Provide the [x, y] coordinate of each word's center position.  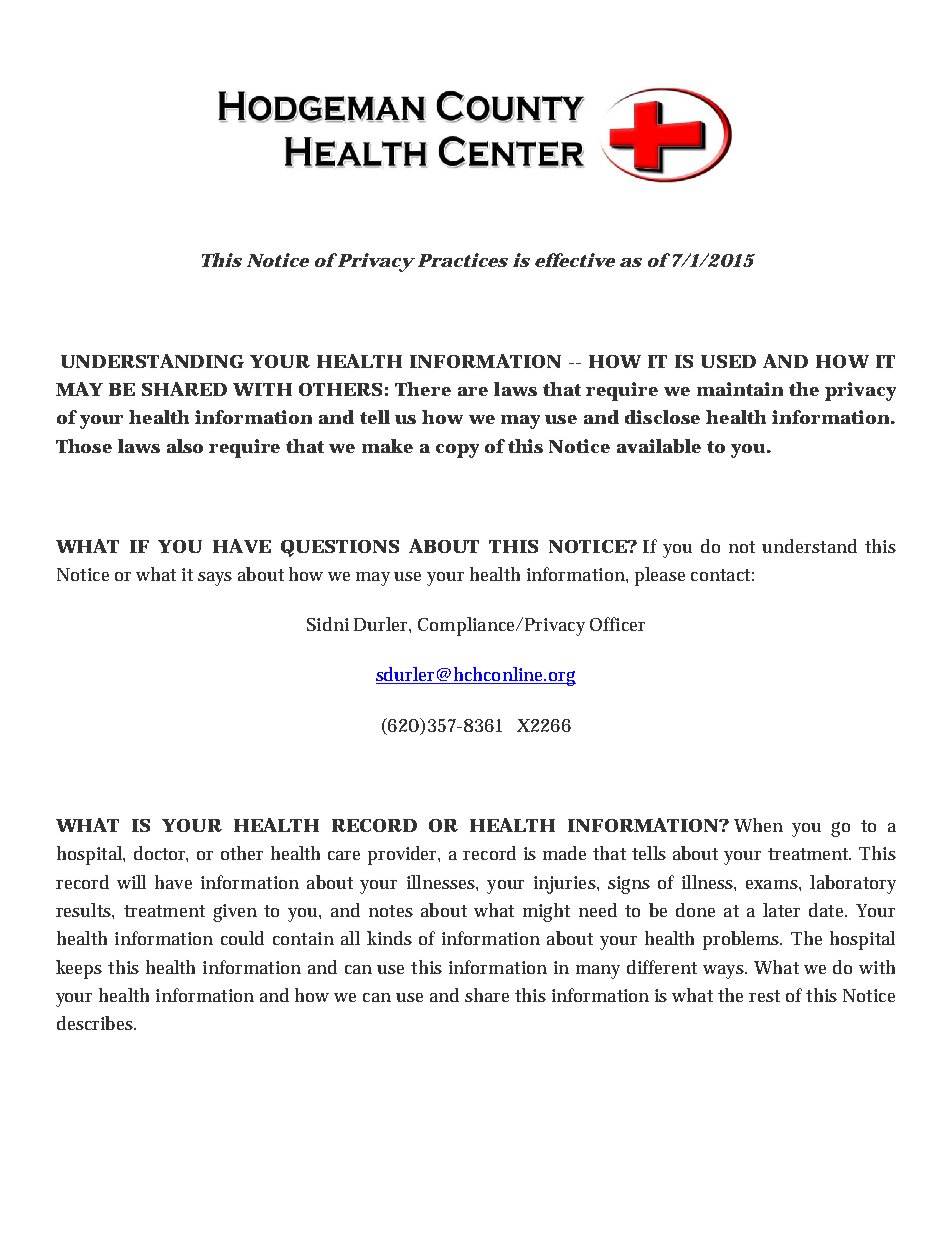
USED [728, 361]
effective [575, 260]
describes [96, 1023]
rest [764, 996]
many [598, 972]
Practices [463, 260]
